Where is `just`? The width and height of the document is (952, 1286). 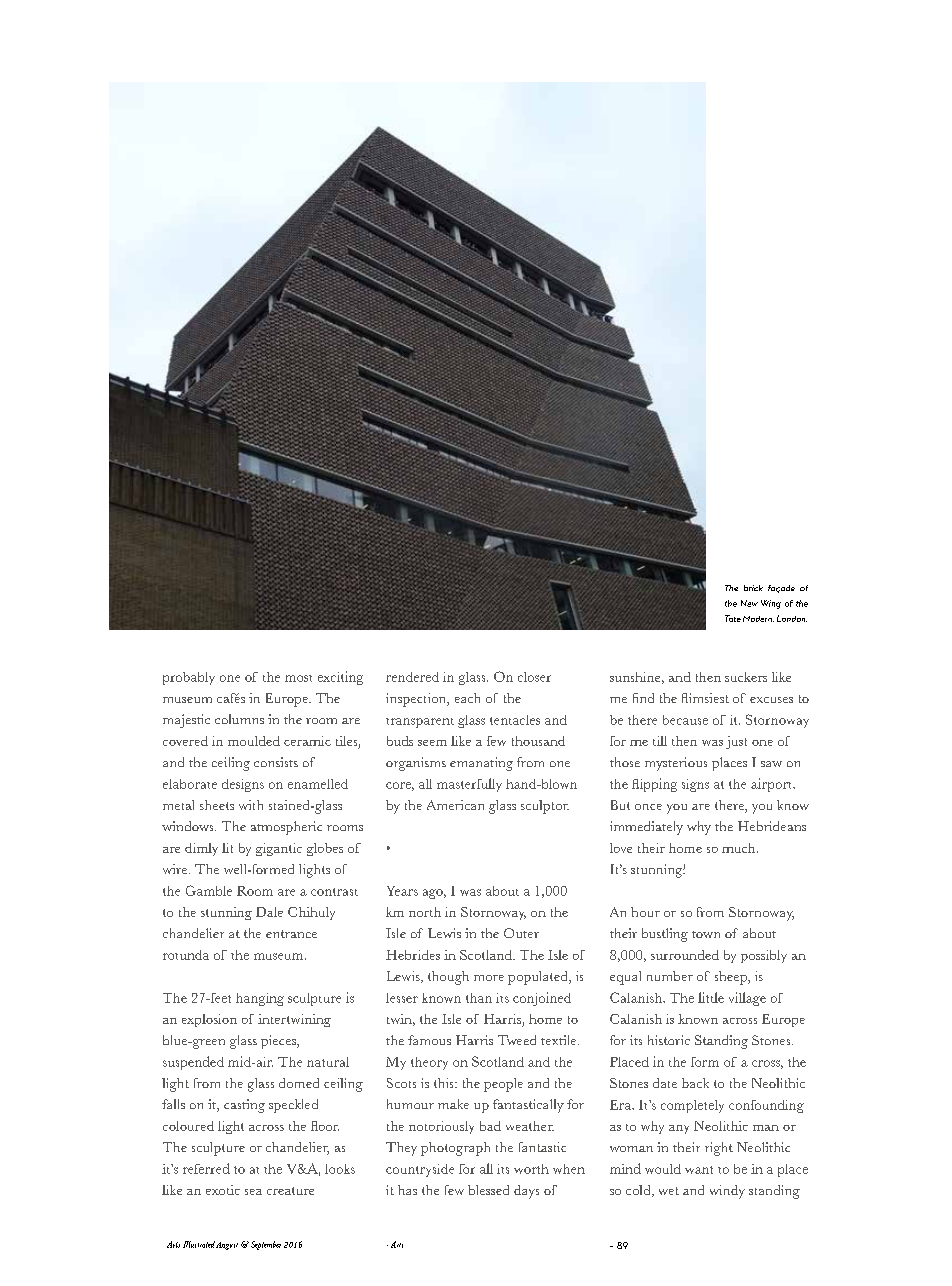
just is located at coordinates (736, 742).
